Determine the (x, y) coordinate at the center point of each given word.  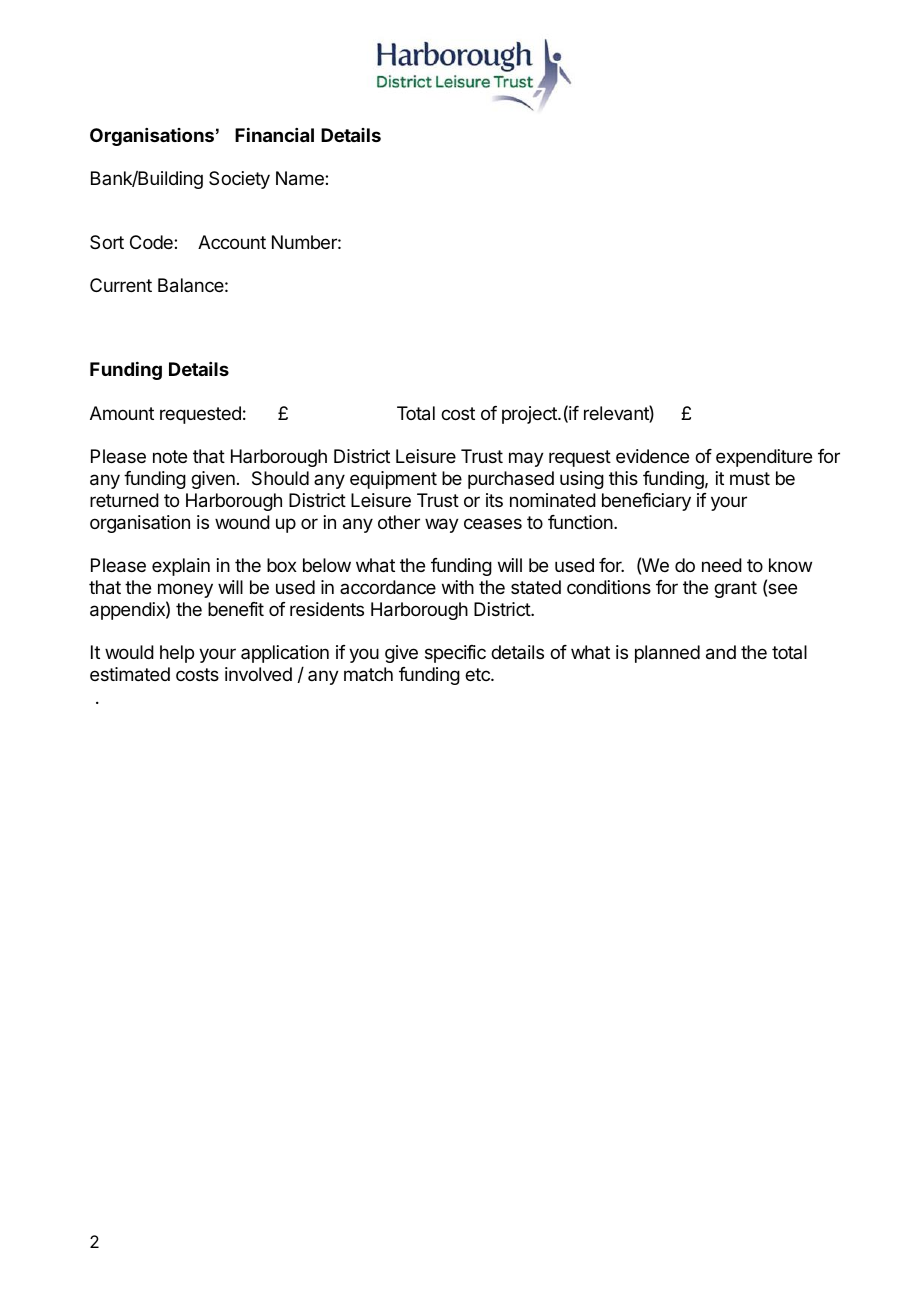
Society (239, 180)
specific (455, 654)
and (721, 652)
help (177, 654)
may (526, 459)
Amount (122, 413)
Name (301, 178)
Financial (274, 135)
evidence (652, 456)
